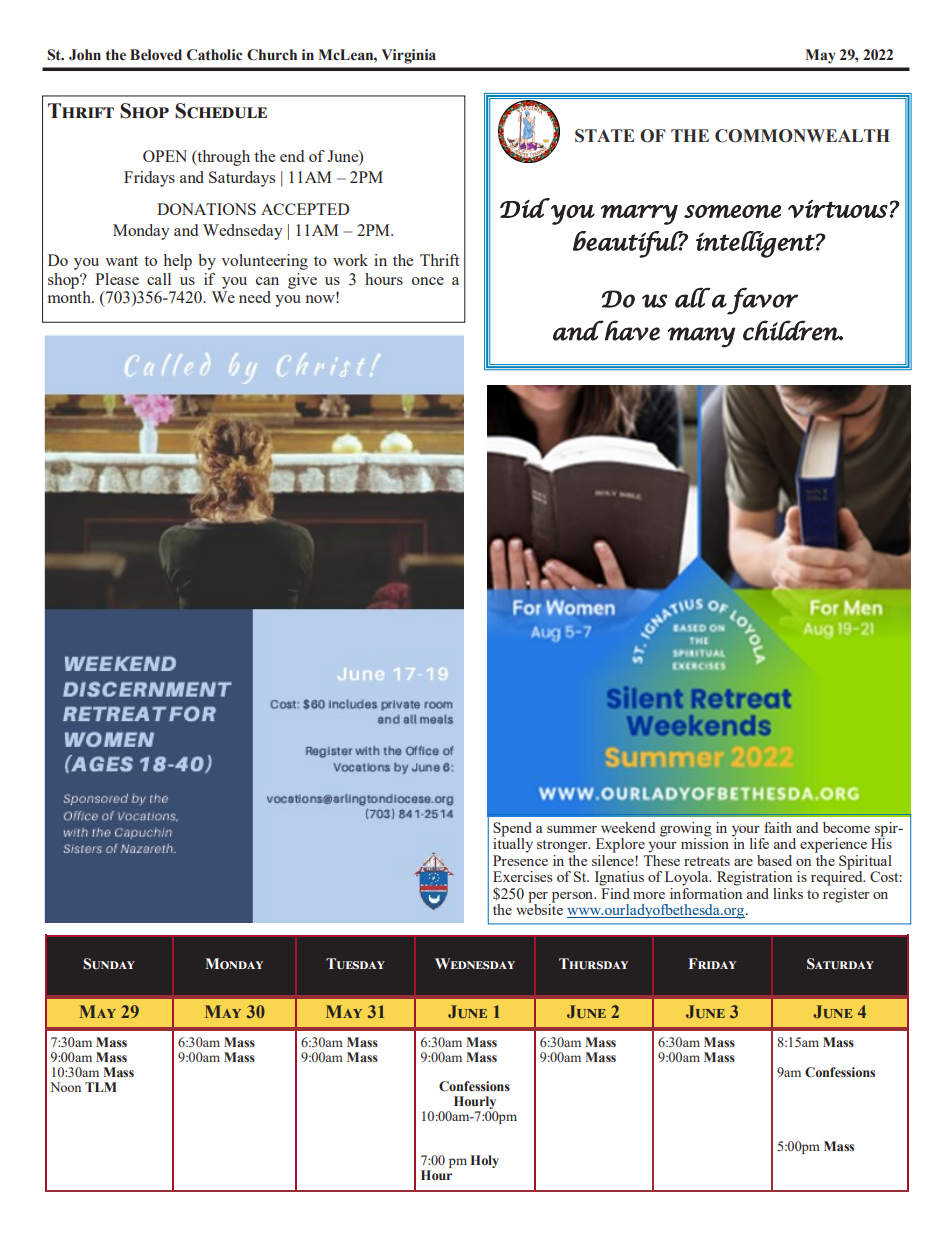 Image resolution: width=952 pixels, height=1233 pixels. Describe the element at coordinates (255, 297) in the page. I see `need` at that location.
